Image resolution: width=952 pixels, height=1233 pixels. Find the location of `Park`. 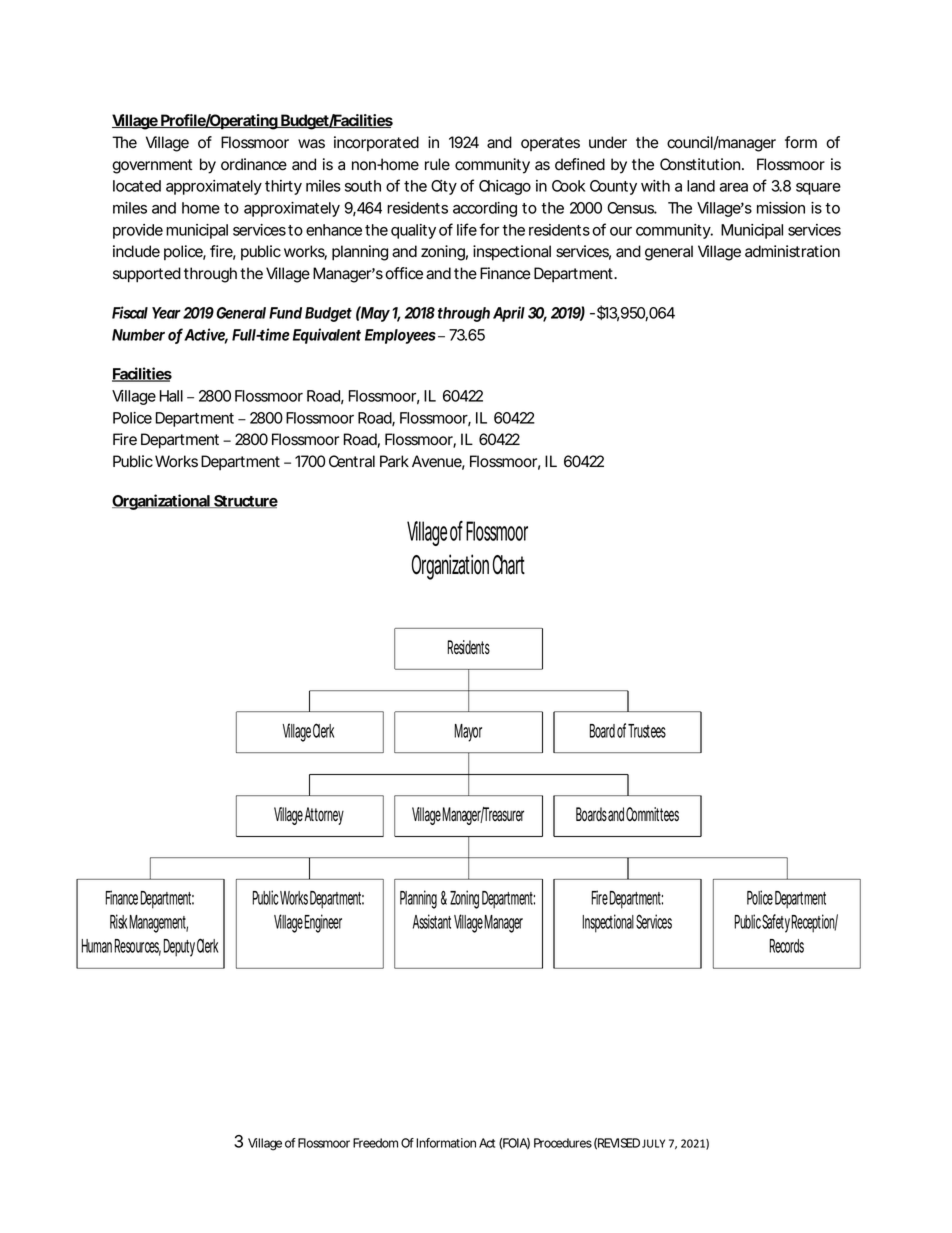

Park is located at coordinates (394, 461).
